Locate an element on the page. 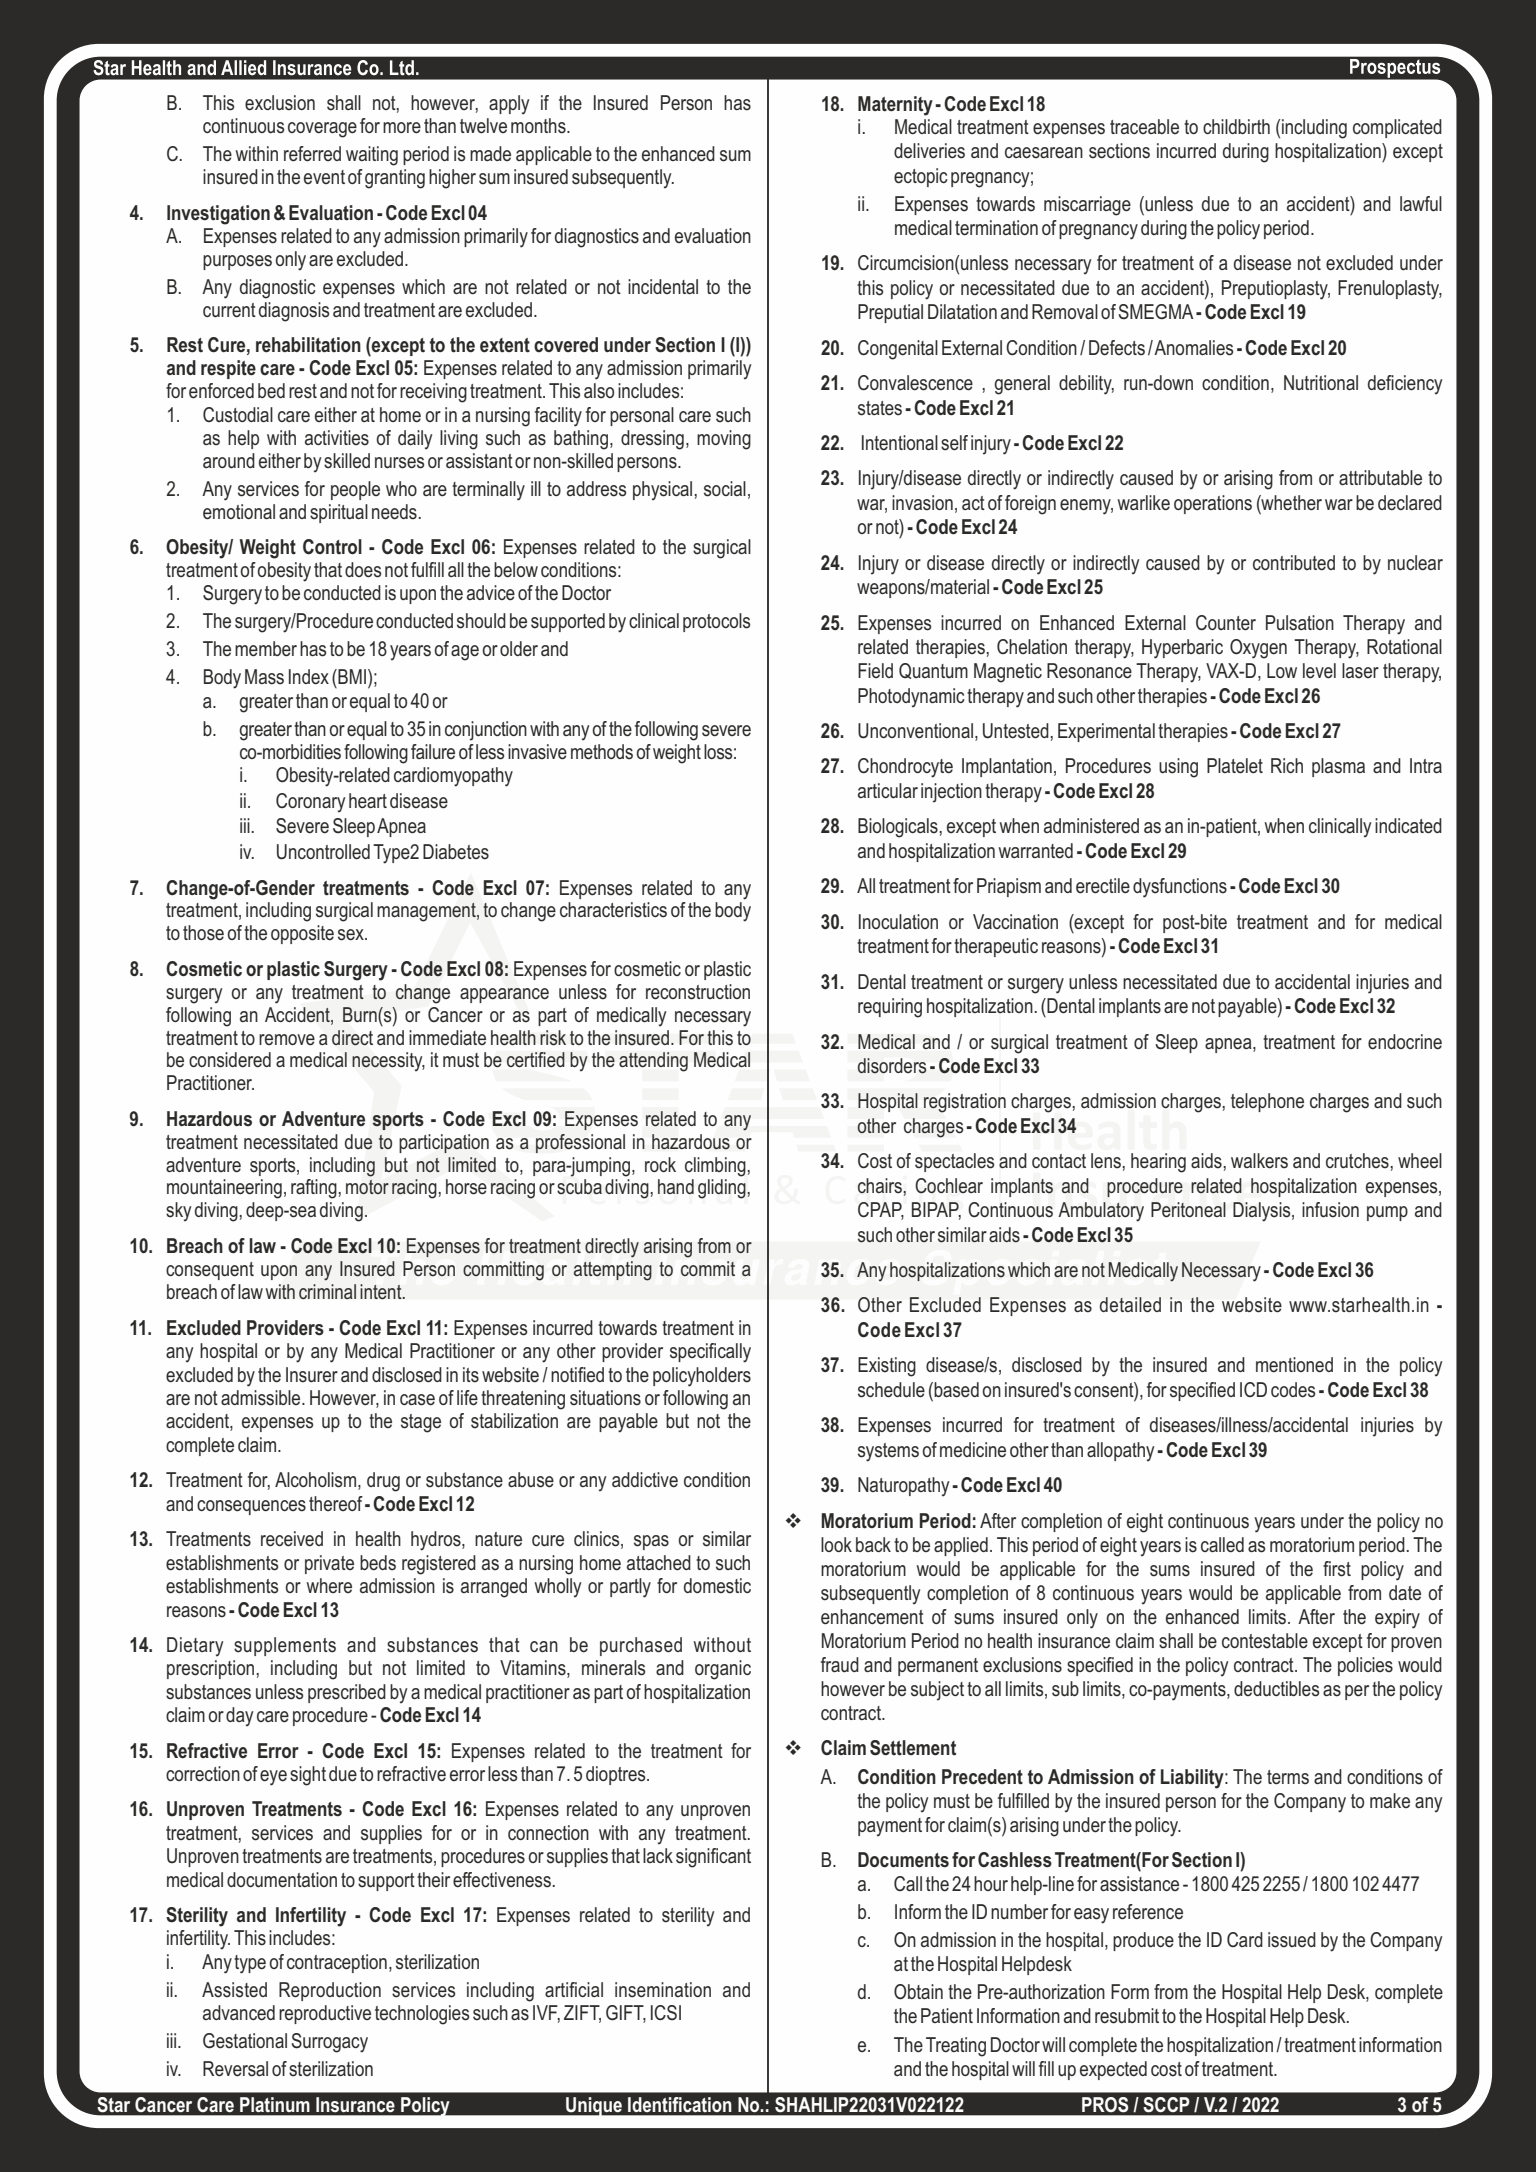 The image size is (1536, 2172). issued is located at coordinates (1292, 1940).
